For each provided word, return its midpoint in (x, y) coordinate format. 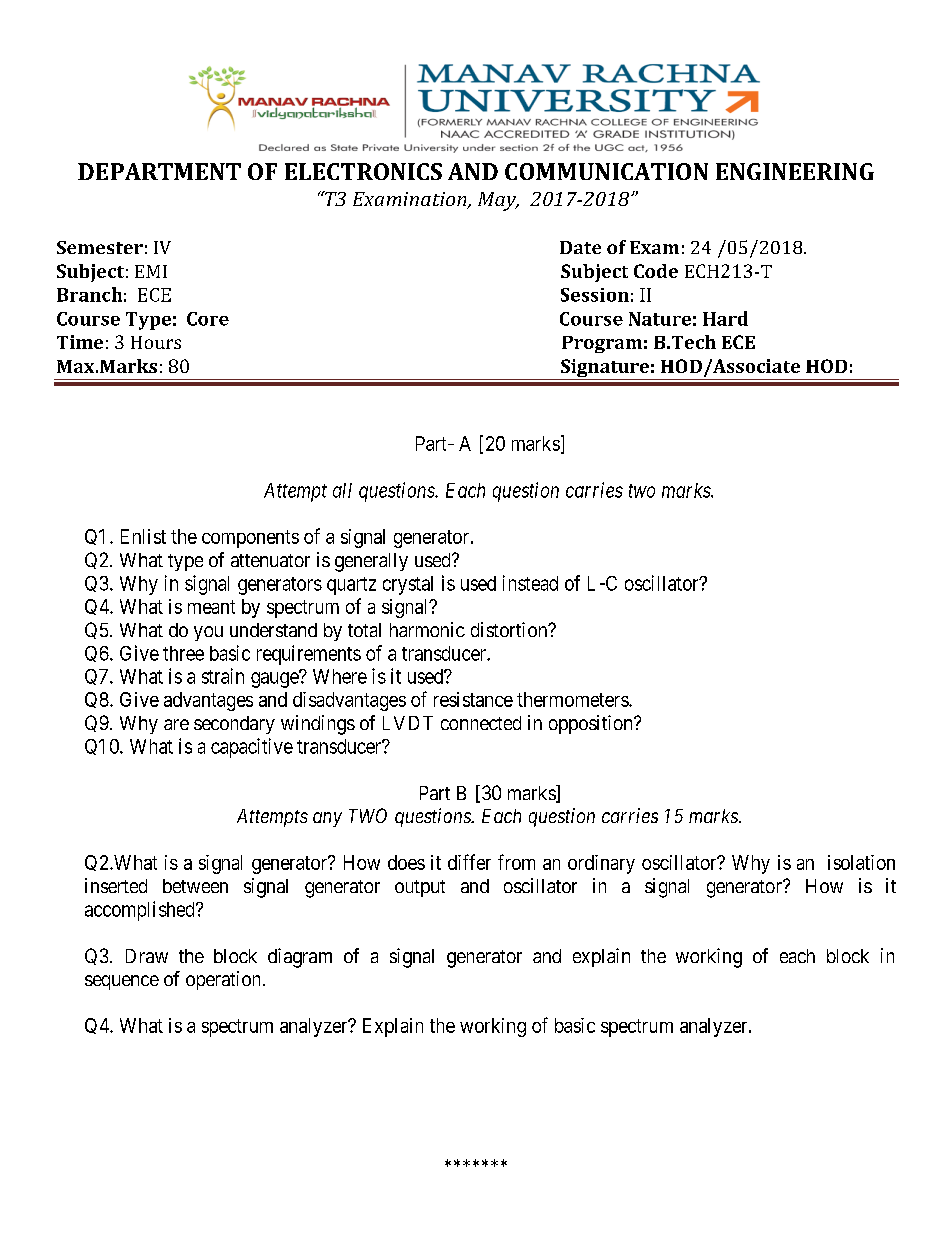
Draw (147, 956)
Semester (100, 247)
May (498, 201)
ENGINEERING (795, 171)
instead (530, 583)
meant (211, 607)
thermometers (573, 699)
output (420, 888)
